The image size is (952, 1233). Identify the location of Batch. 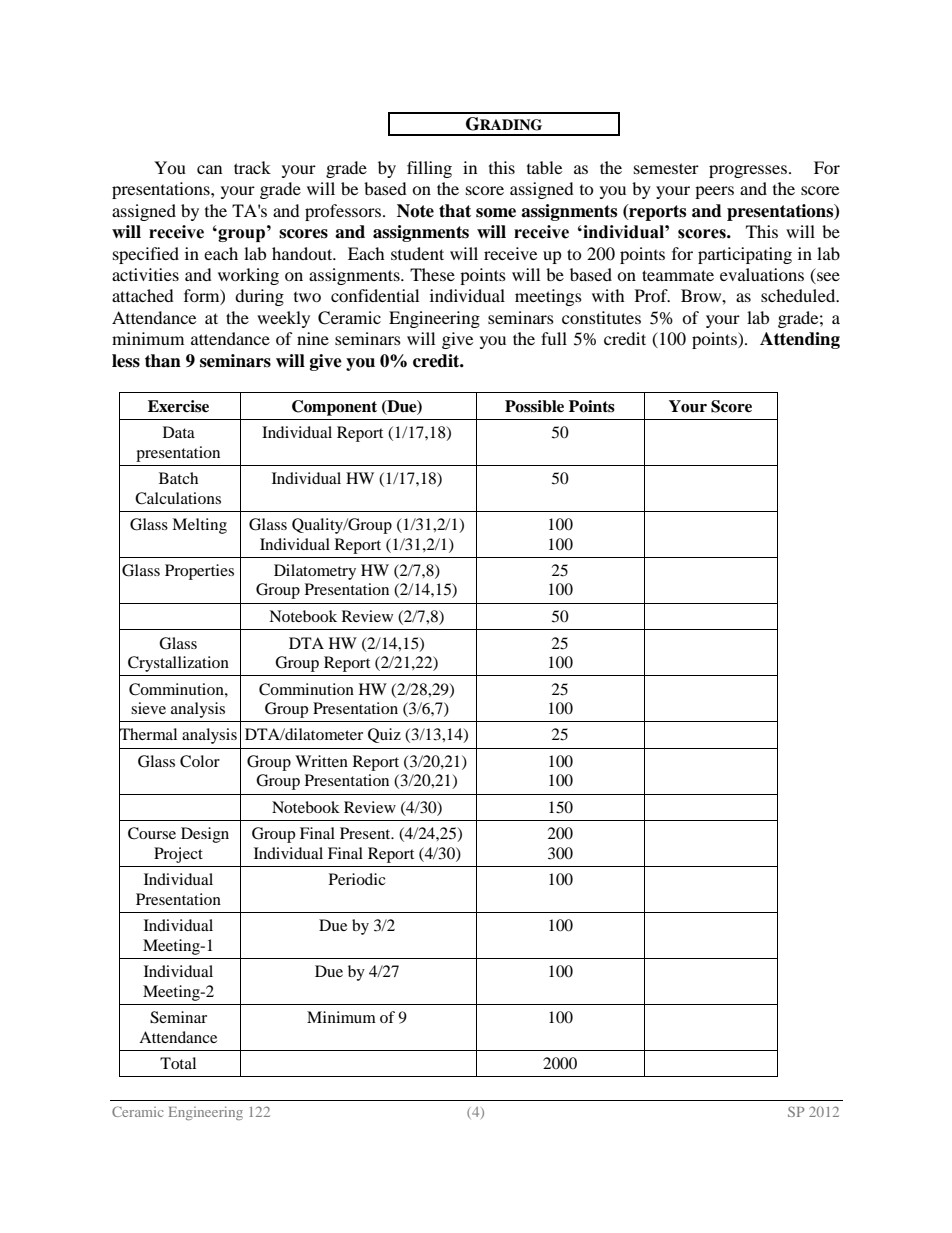
(178, 478).
